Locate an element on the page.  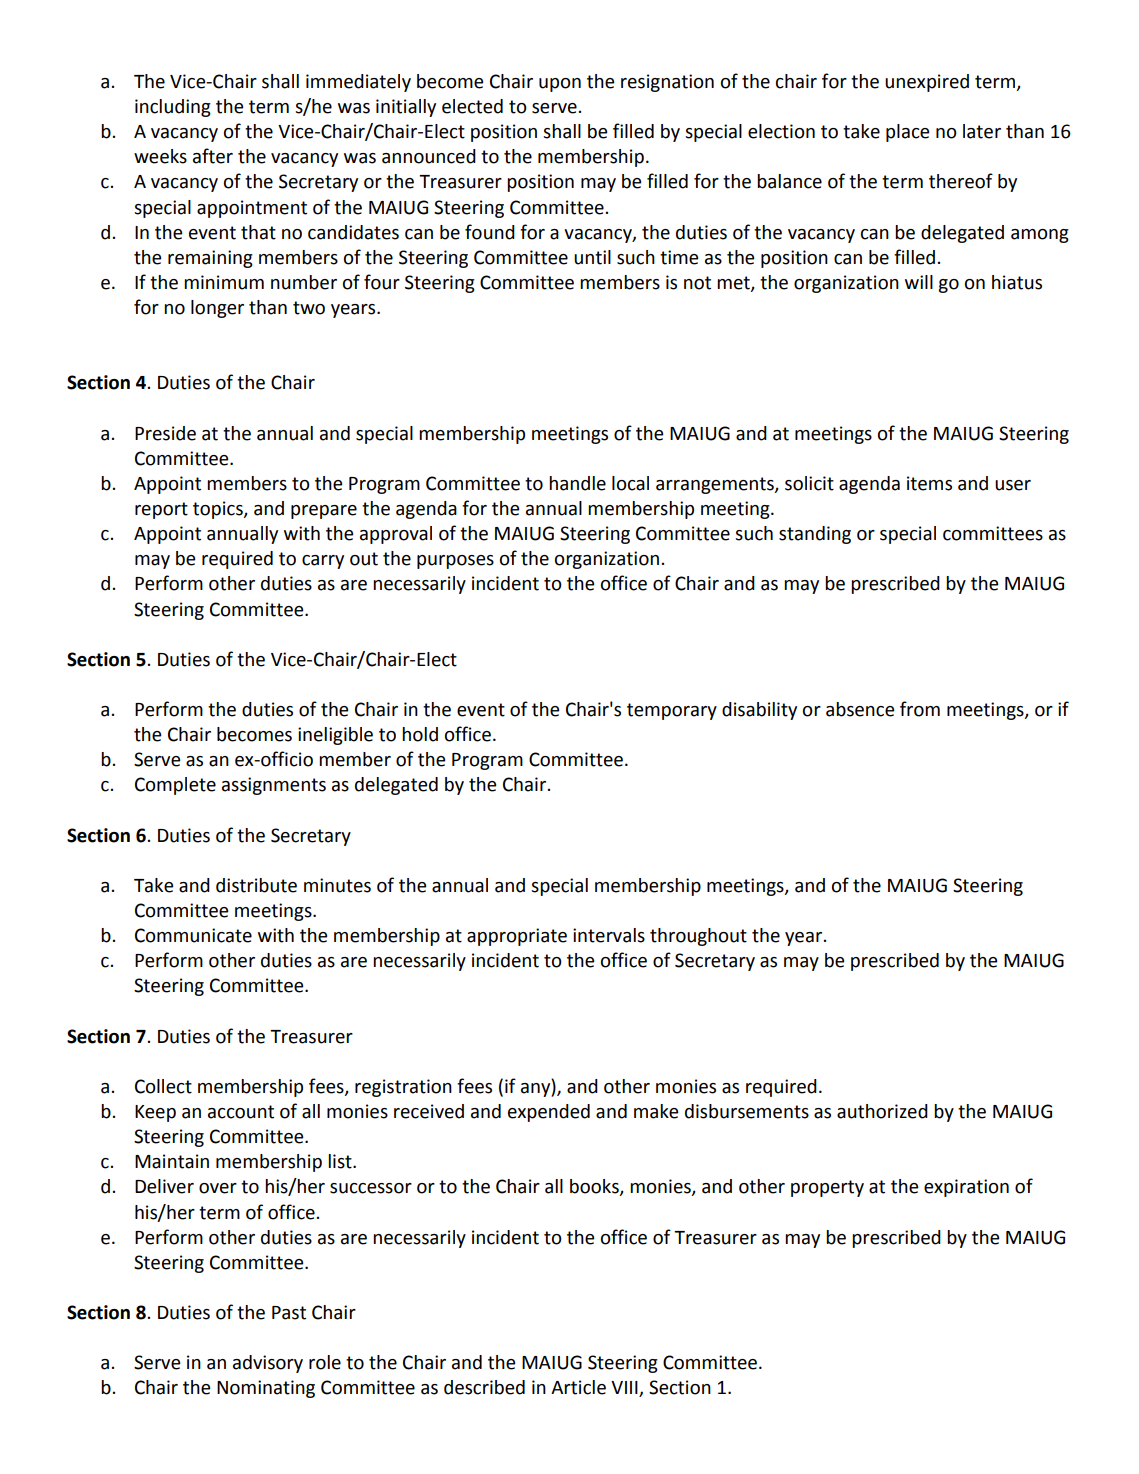
topics is located at coordinates (219, 510).
